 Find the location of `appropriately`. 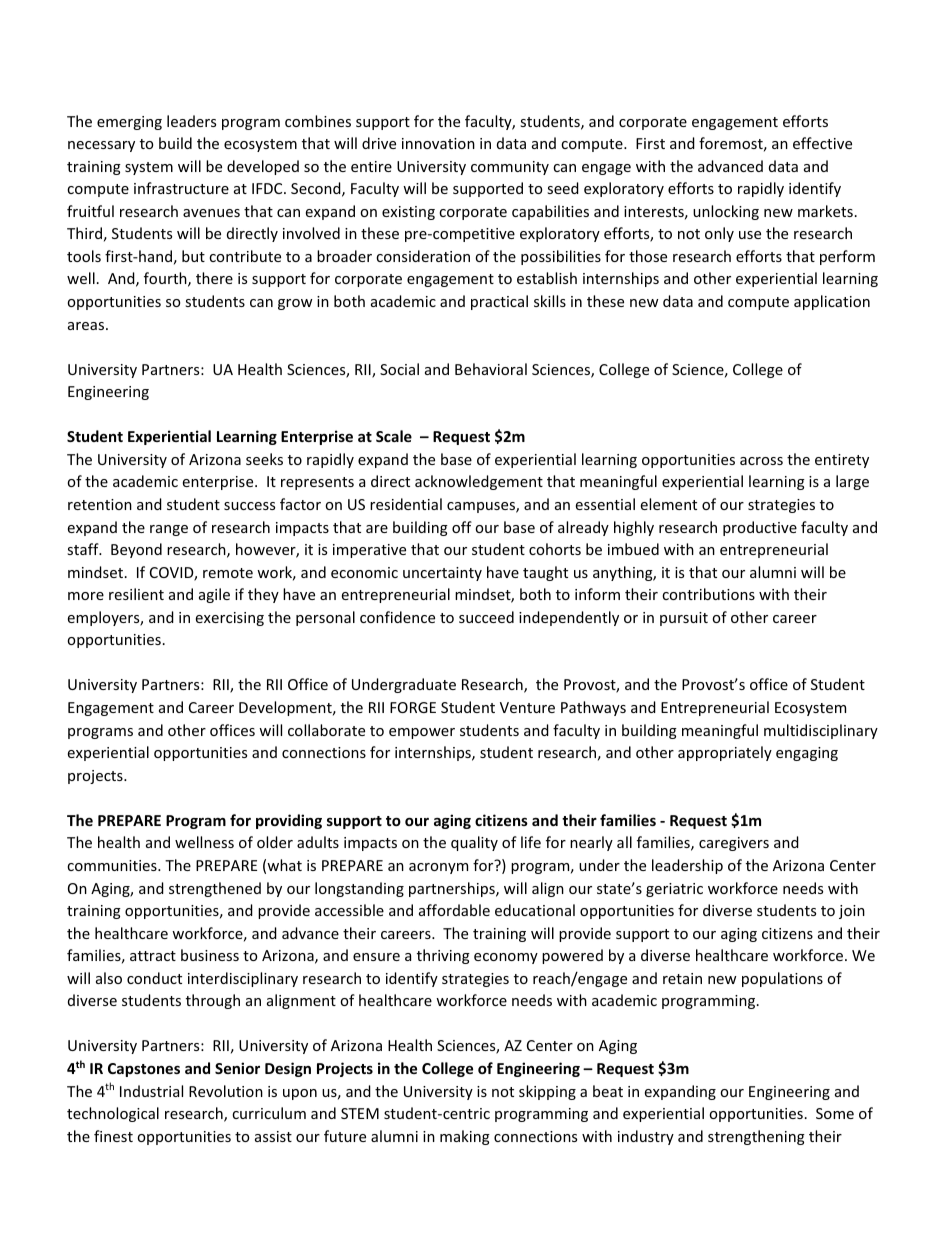

appropriately is located at coordinates (725, 753).
